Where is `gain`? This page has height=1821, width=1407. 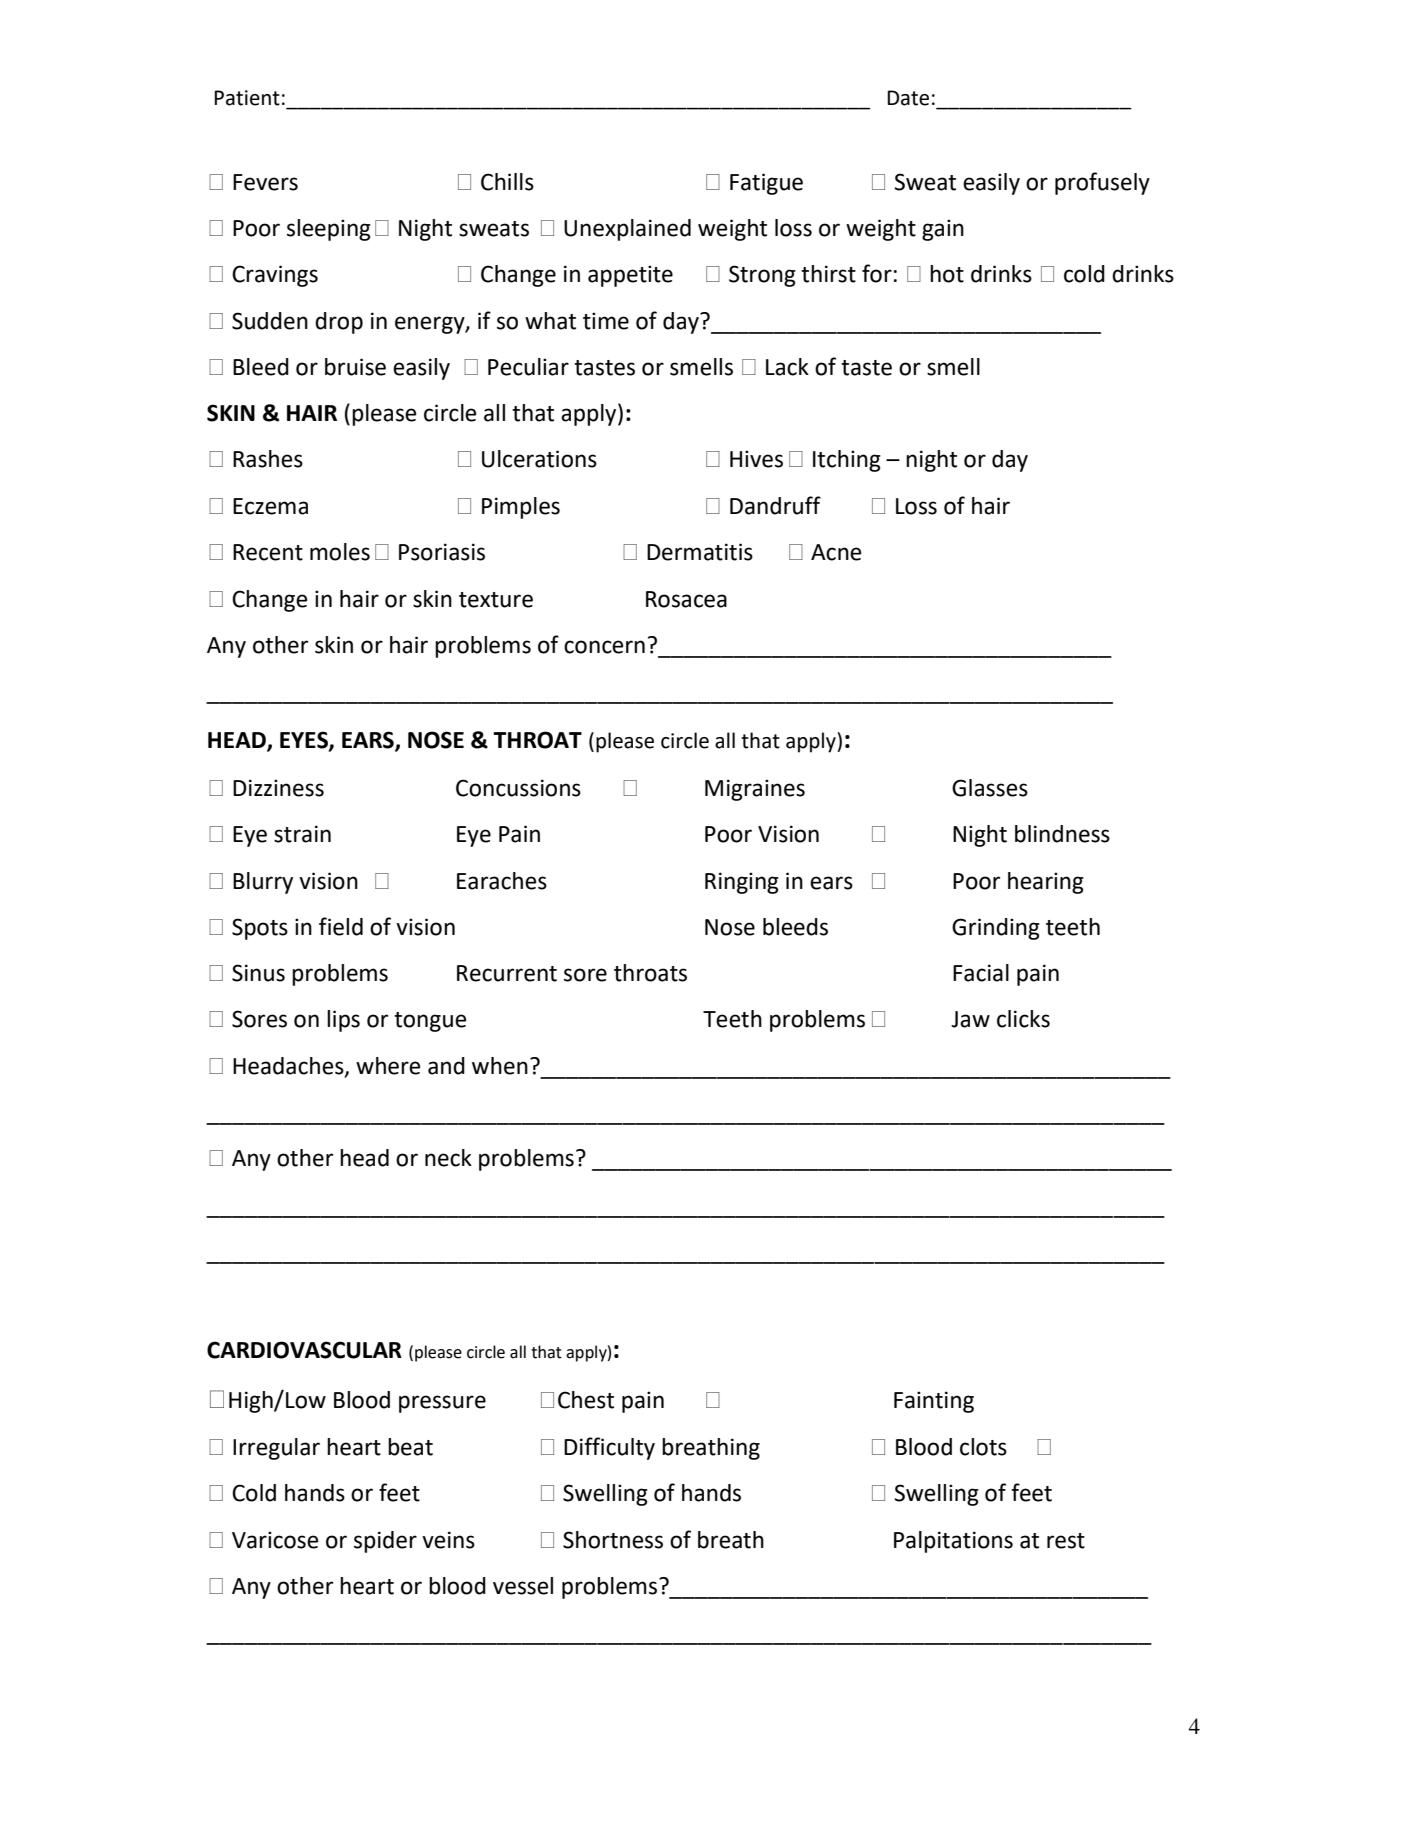 gain is located at coordinates (943, 230).
